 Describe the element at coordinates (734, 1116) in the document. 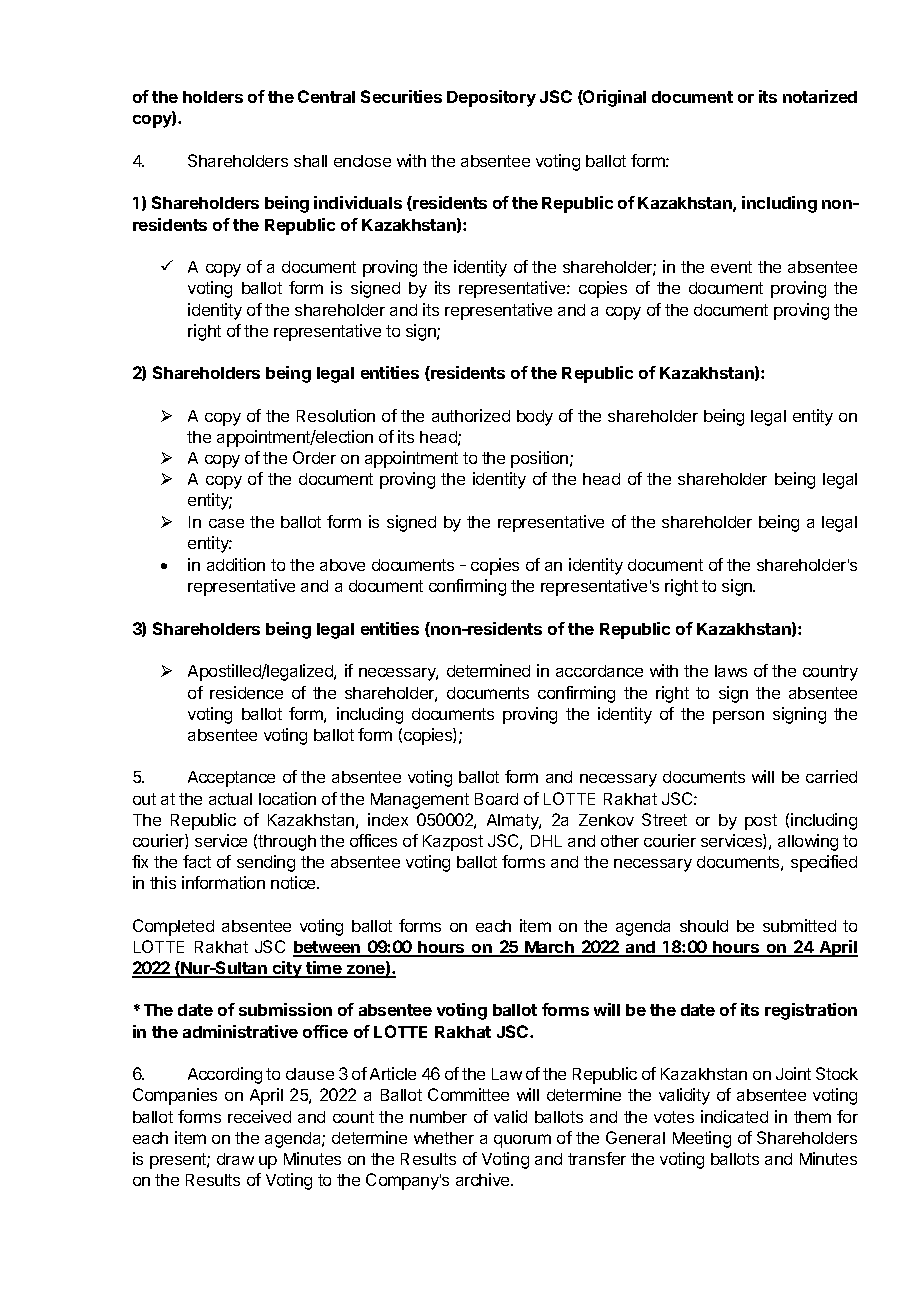

I see `indicated` at that location.
